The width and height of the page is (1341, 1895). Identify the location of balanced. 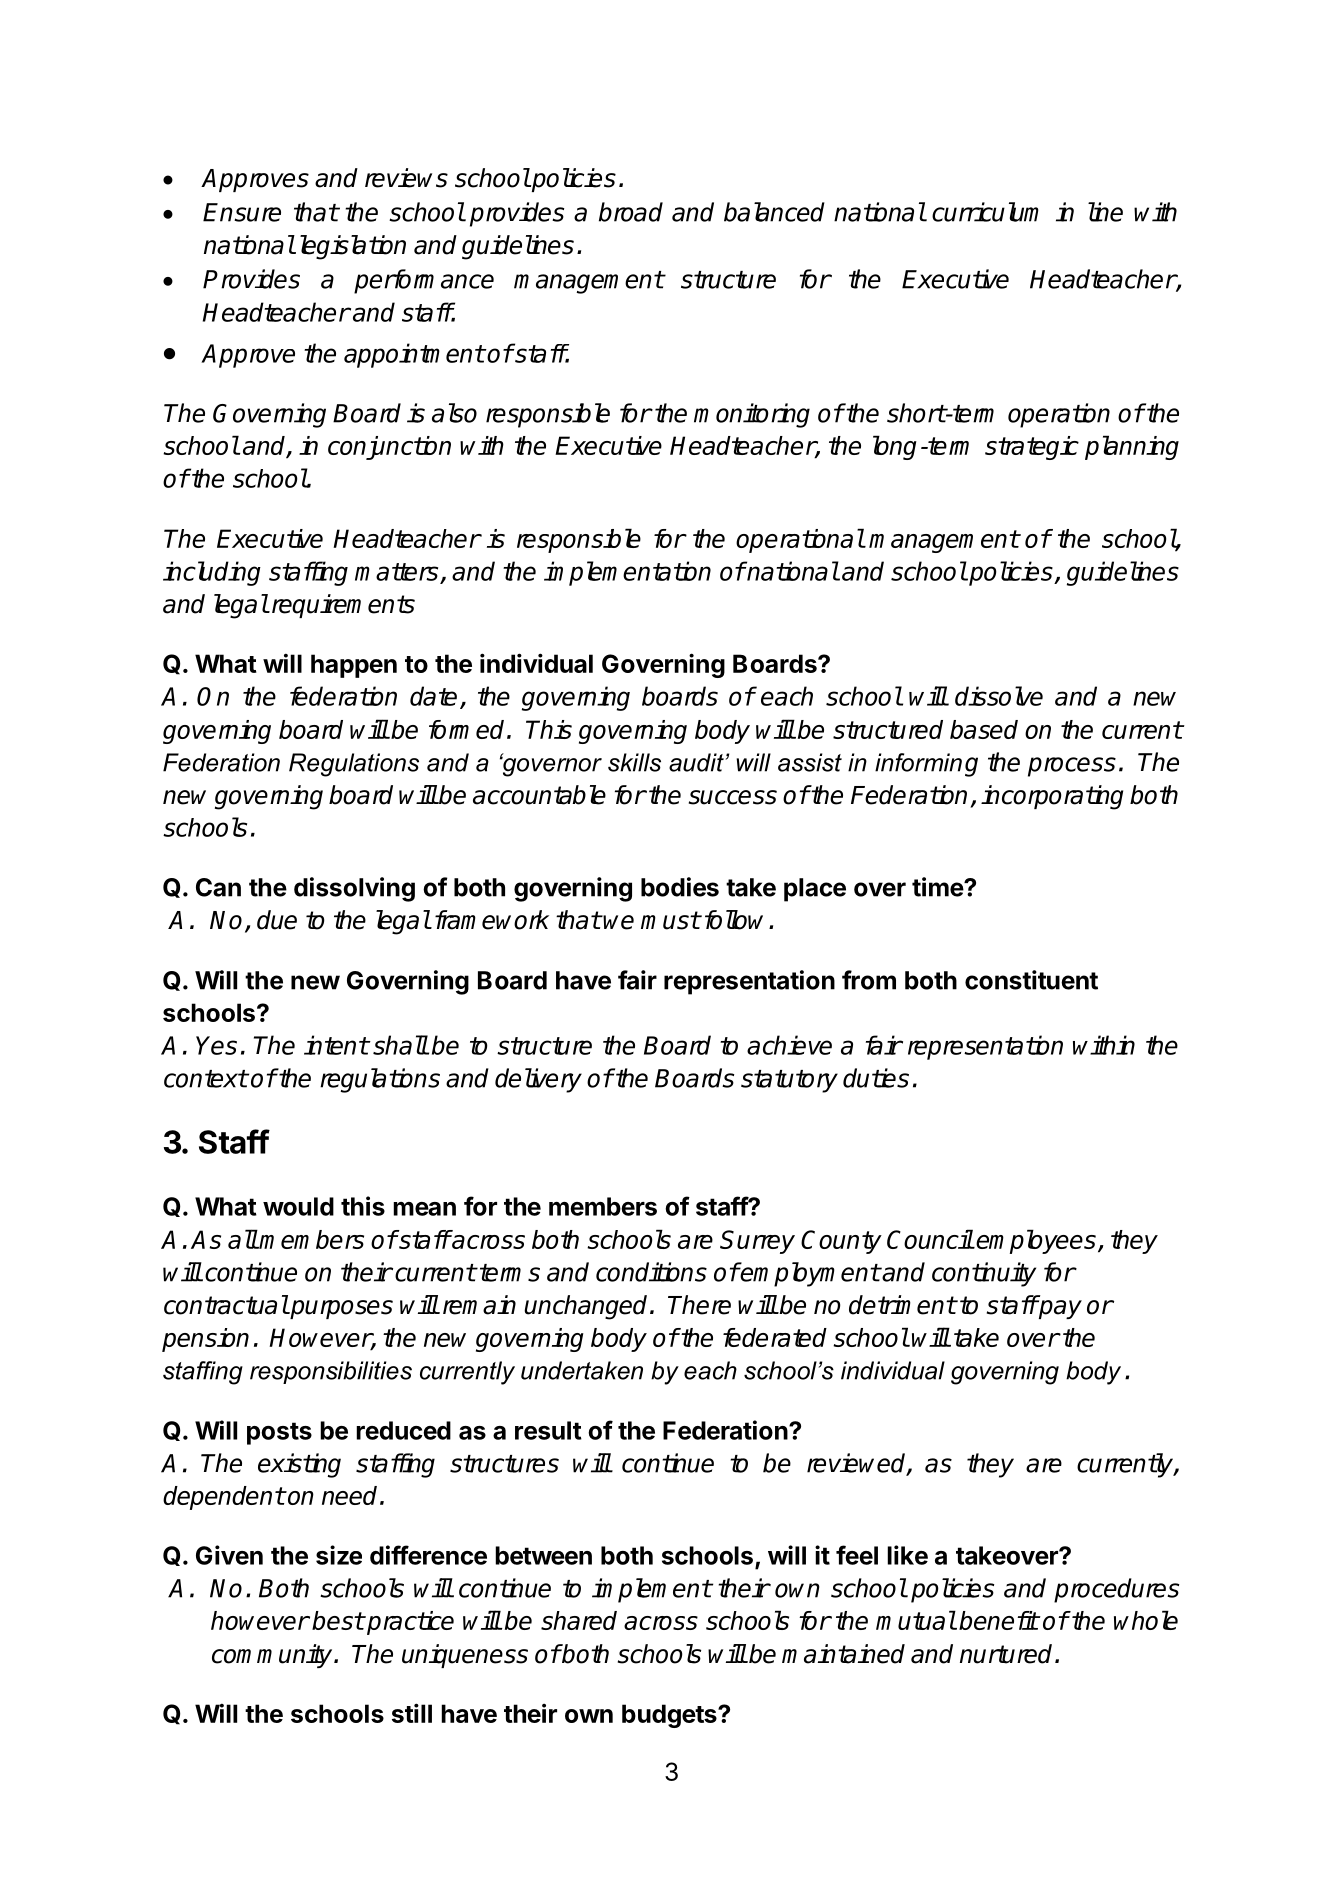
(774, 212).
